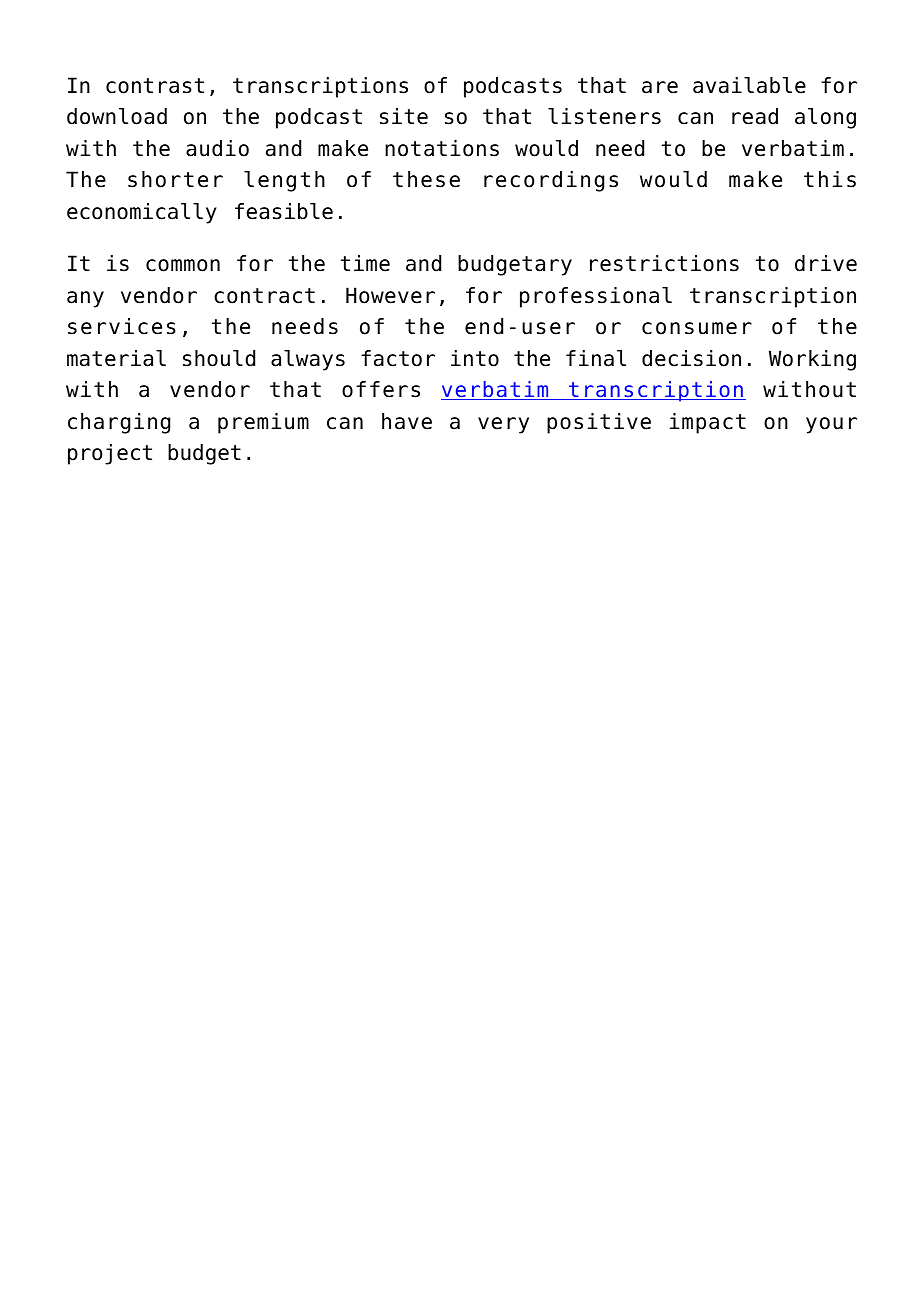 The width and height of the screenshot is (924, 1308). I want to click on consumer, so click(697, 328).
